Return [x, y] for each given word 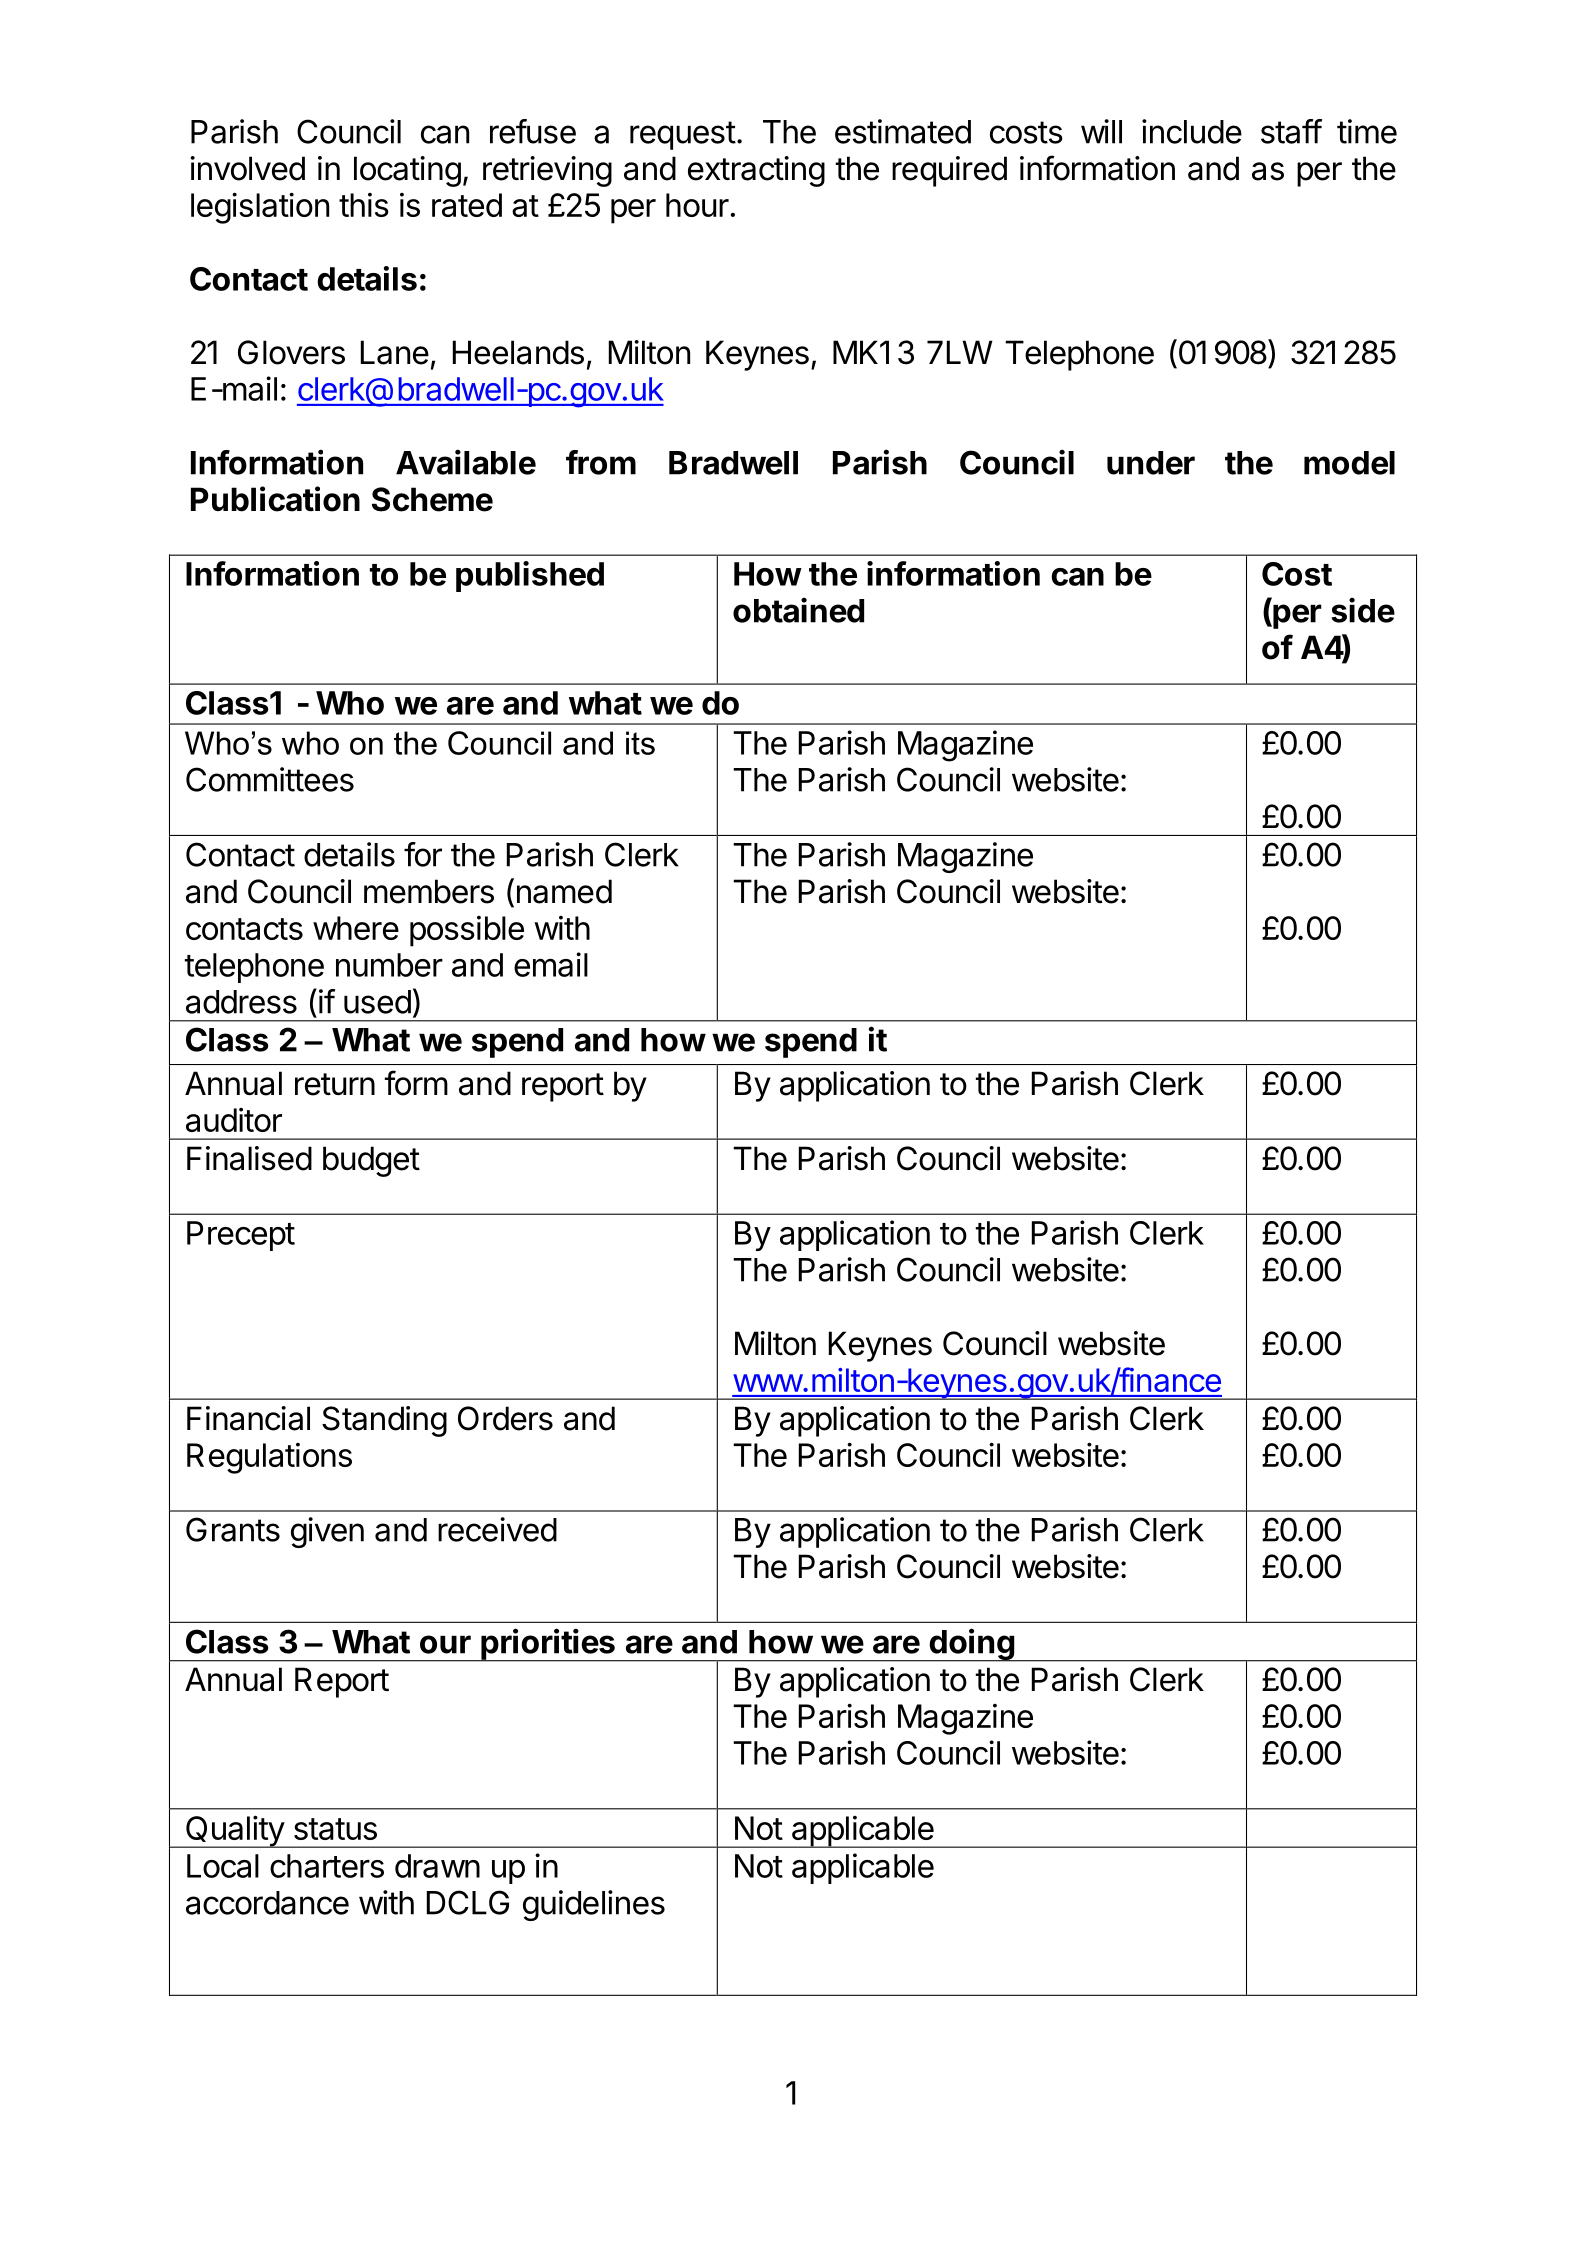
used [377, 1002]
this [364, 205]
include [1192, 131]
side [1363, 610]
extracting [756, 171]
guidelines [594, 1905]
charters [327, 1866]
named [564, 891]
